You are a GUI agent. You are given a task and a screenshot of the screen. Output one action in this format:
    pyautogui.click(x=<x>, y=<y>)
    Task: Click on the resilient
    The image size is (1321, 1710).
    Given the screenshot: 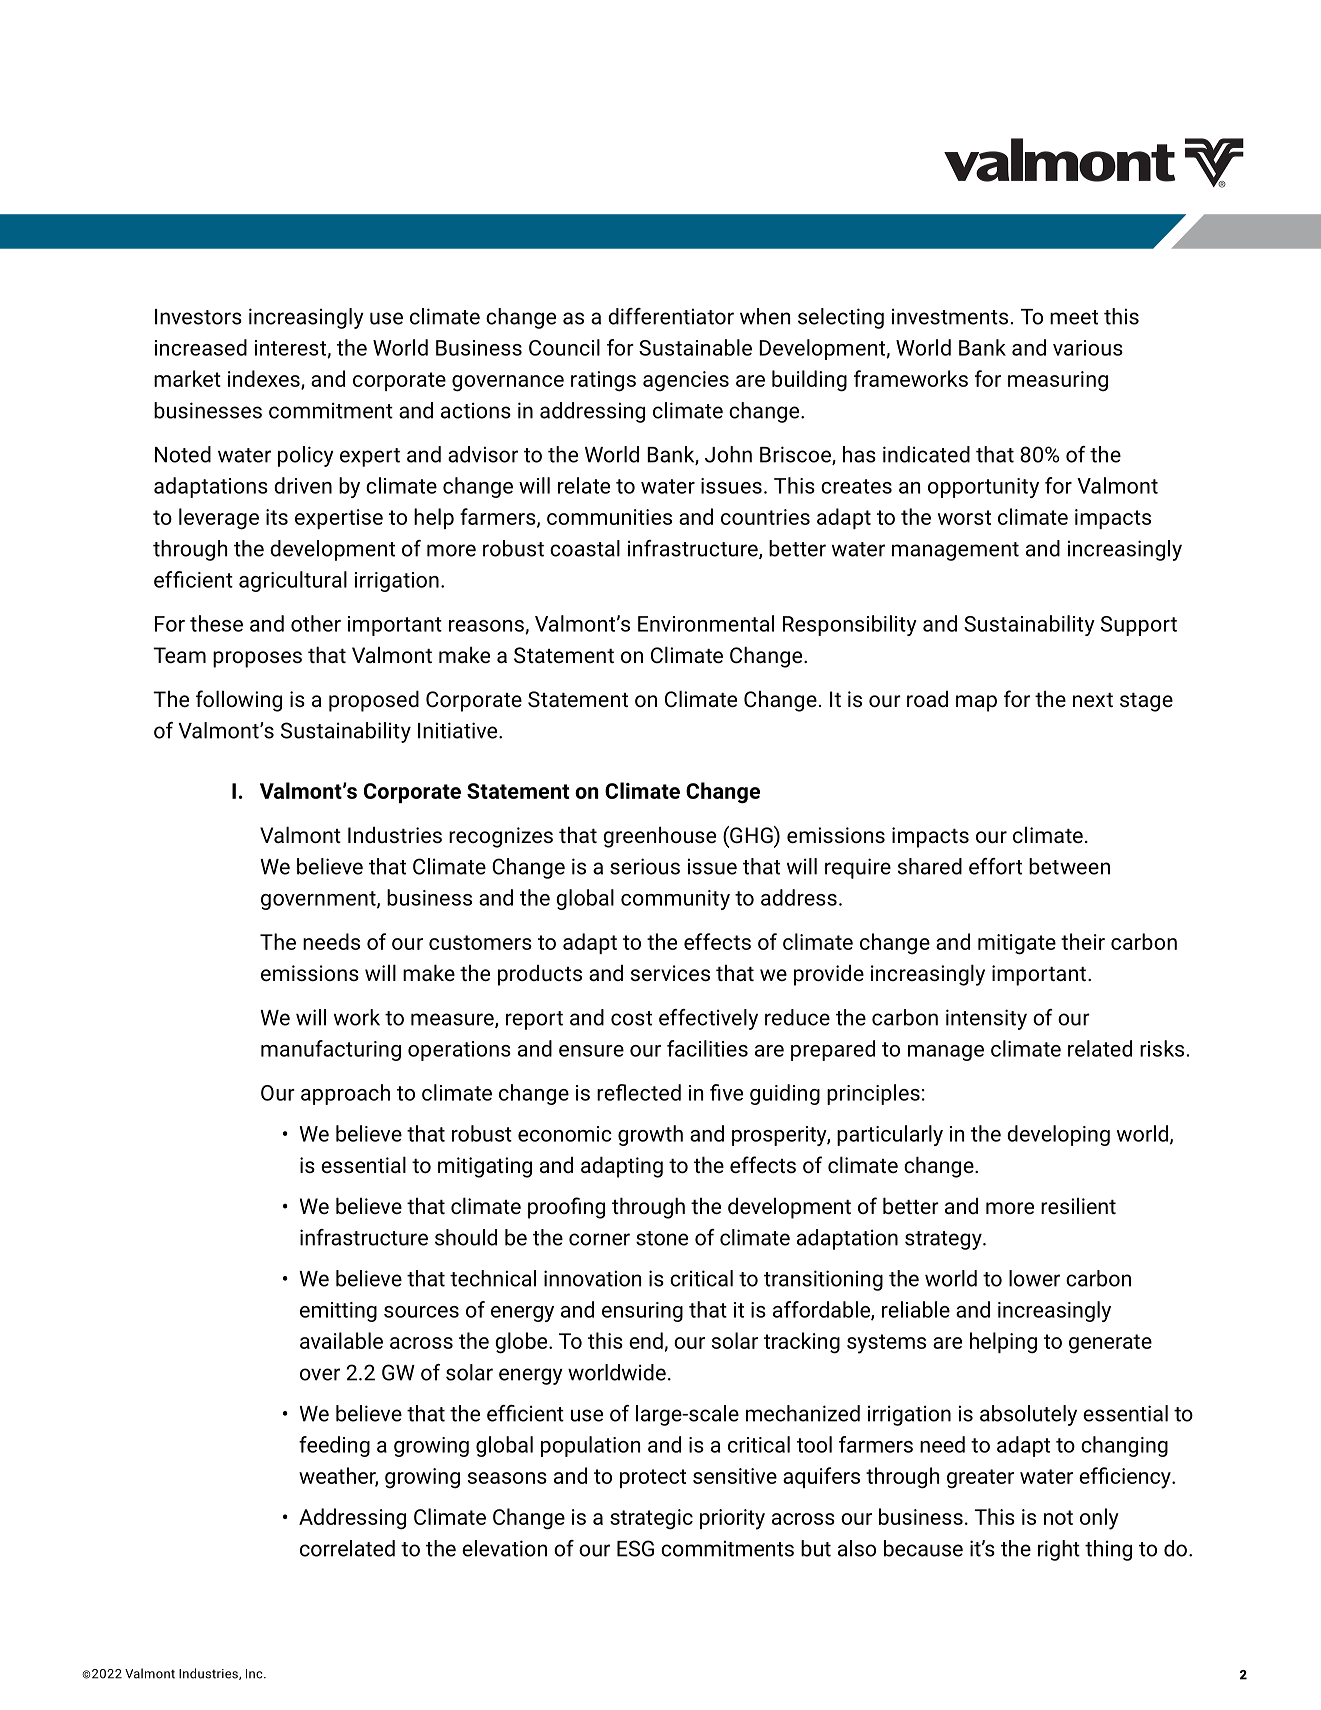 What is the action you would take?
    pyautogui.click(x=1078, y=1205)
